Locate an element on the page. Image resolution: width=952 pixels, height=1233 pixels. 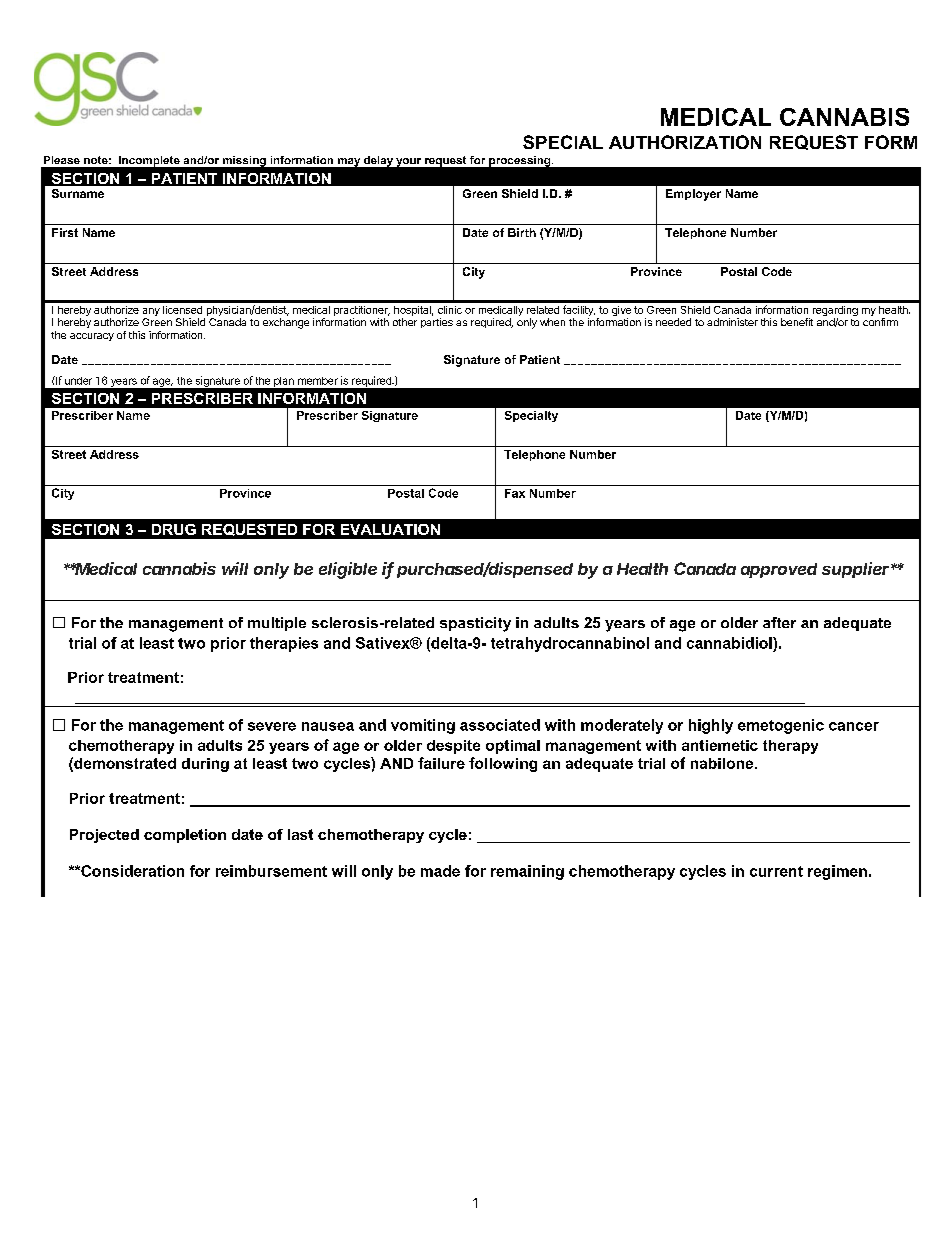
First is located at coordinates (65, 232).
